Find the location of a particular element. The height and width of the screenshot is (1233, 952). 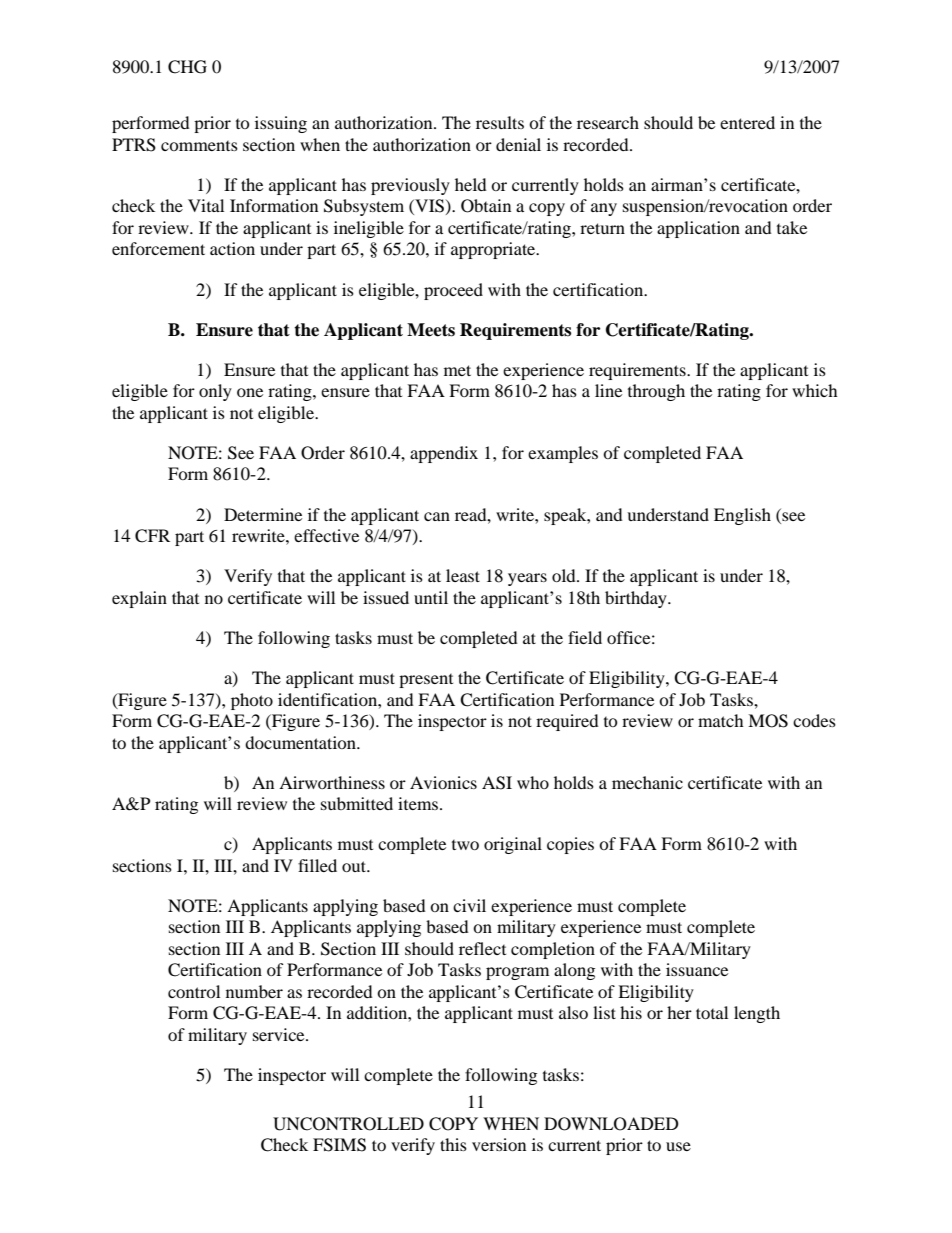

birthday is located at coordinates (637, 599).
